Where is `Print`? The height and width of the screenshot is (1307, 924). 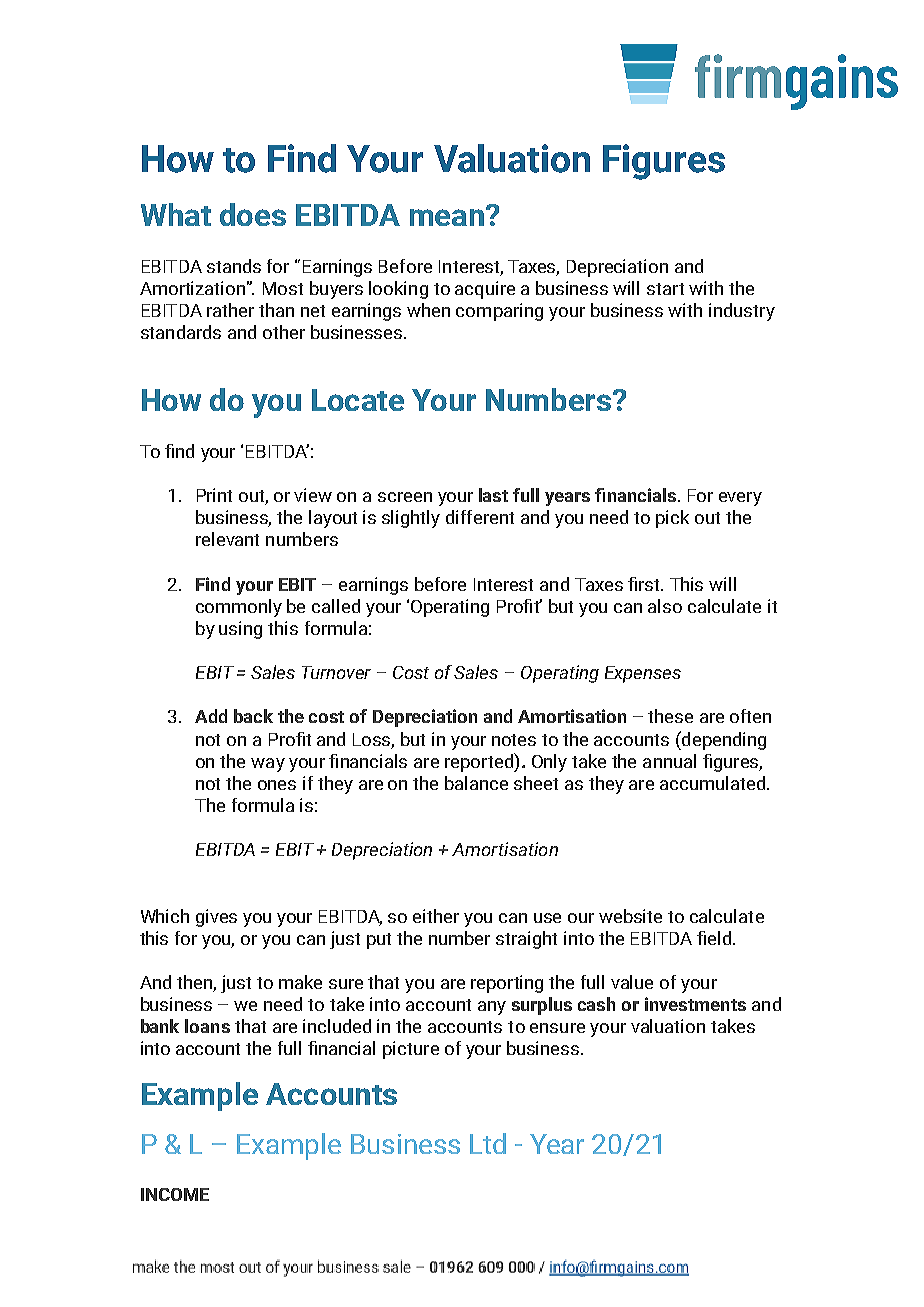
Print is located at coordinates (214, 495).
